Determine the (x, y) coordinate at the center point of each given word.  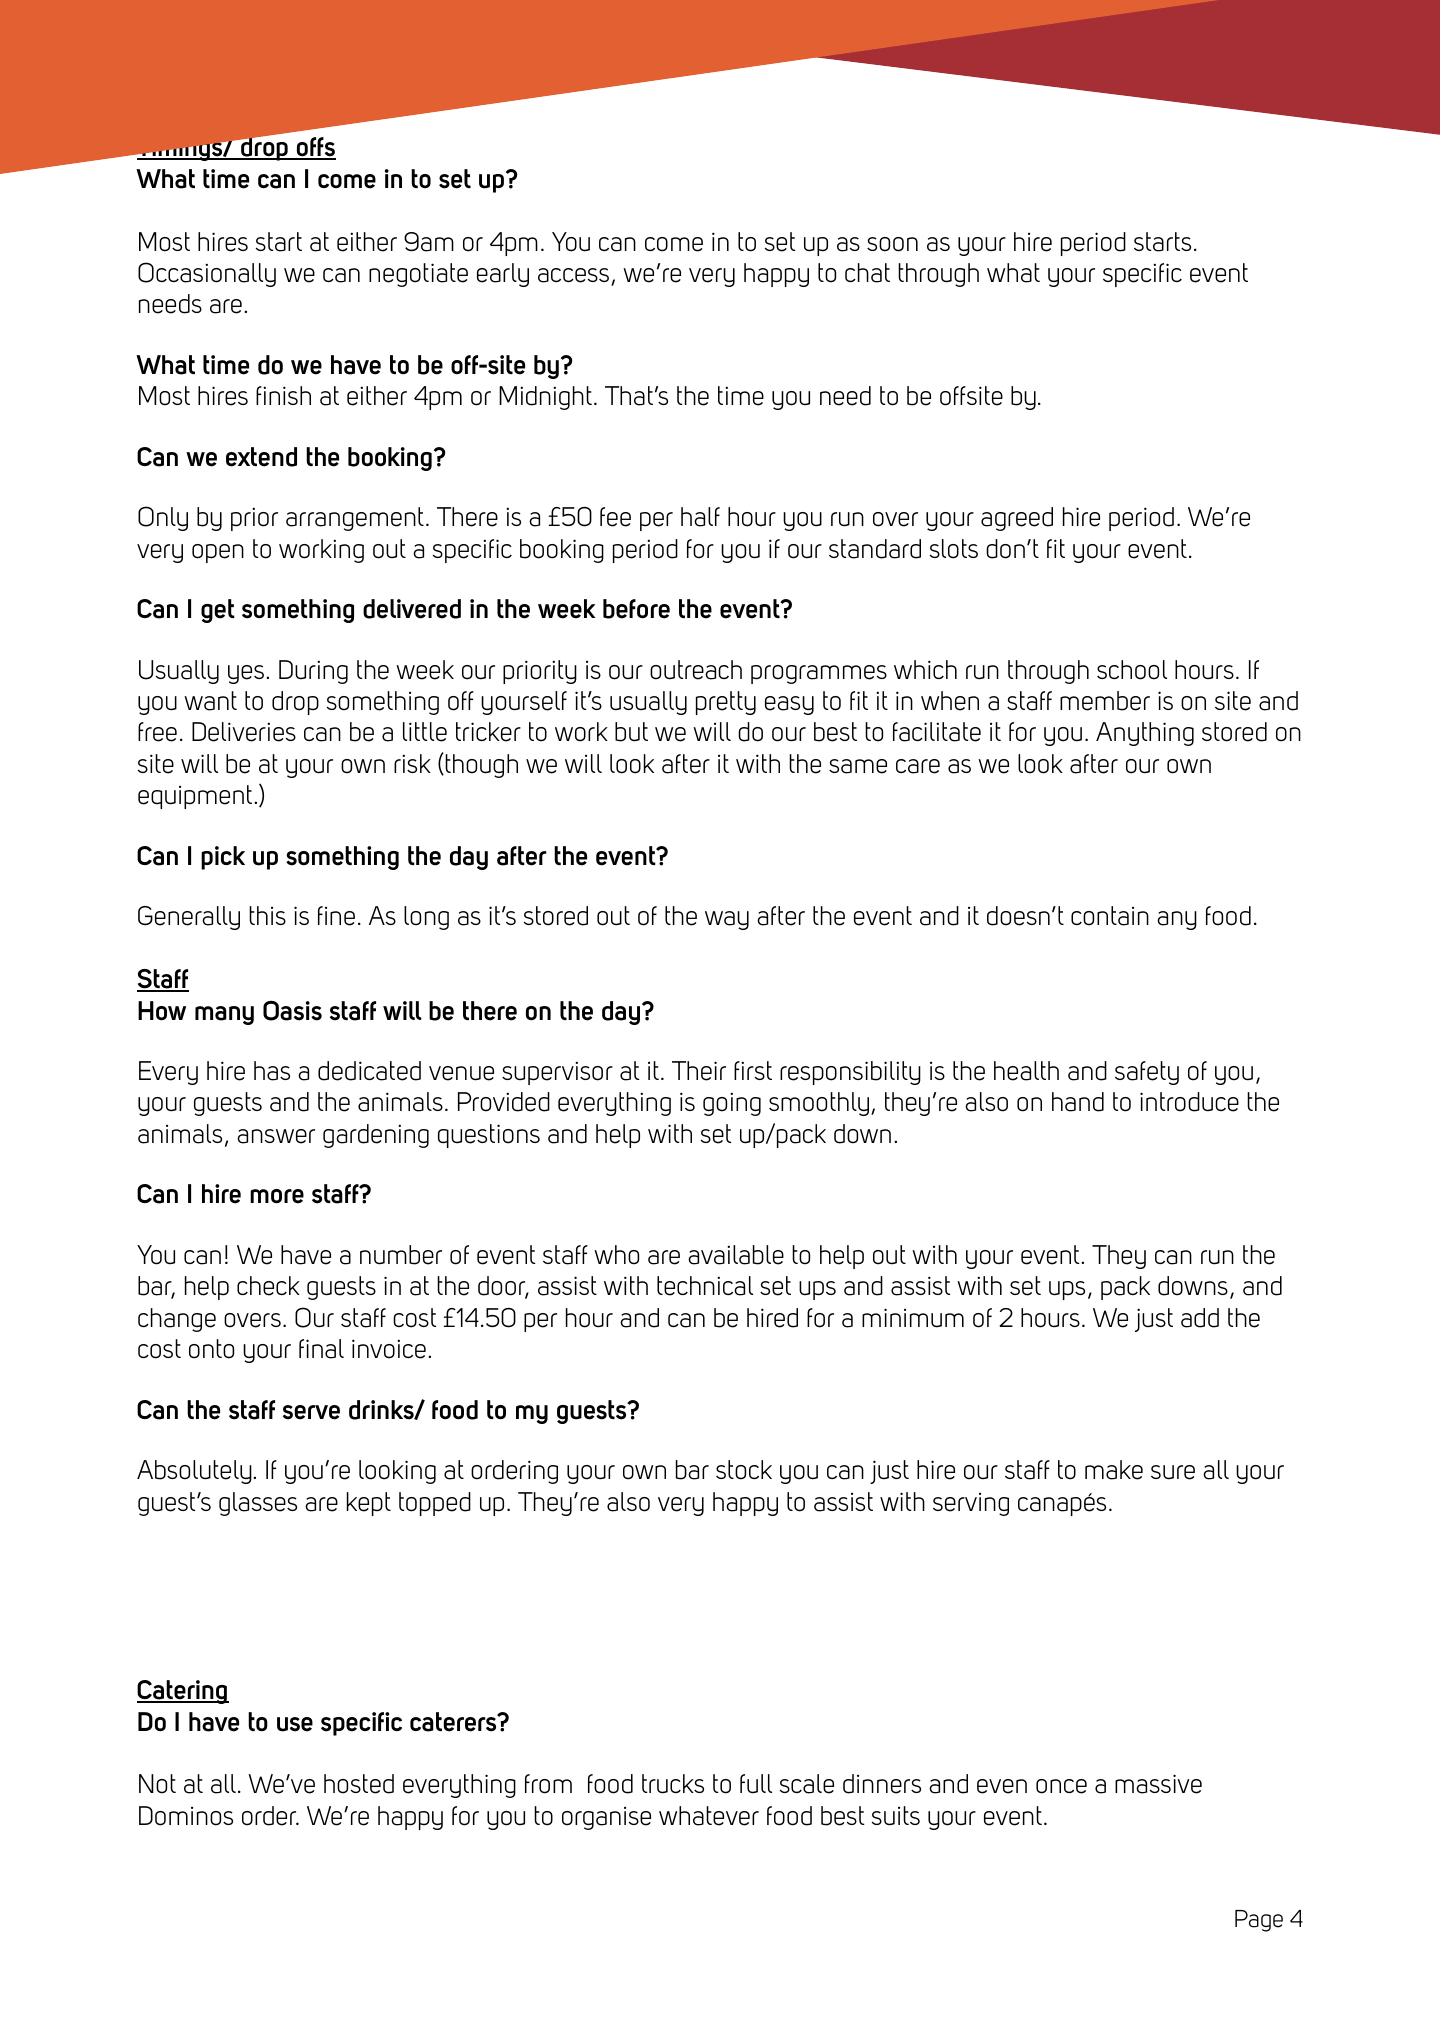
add (1200, 1318)
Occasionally (207, 274)
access (575, 276)
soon (892, 244)
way (727, 920)
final (321, 1349)
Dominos (186, 1816)
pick (223, 858)
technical (705, 1286)
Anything (1145, 734)
